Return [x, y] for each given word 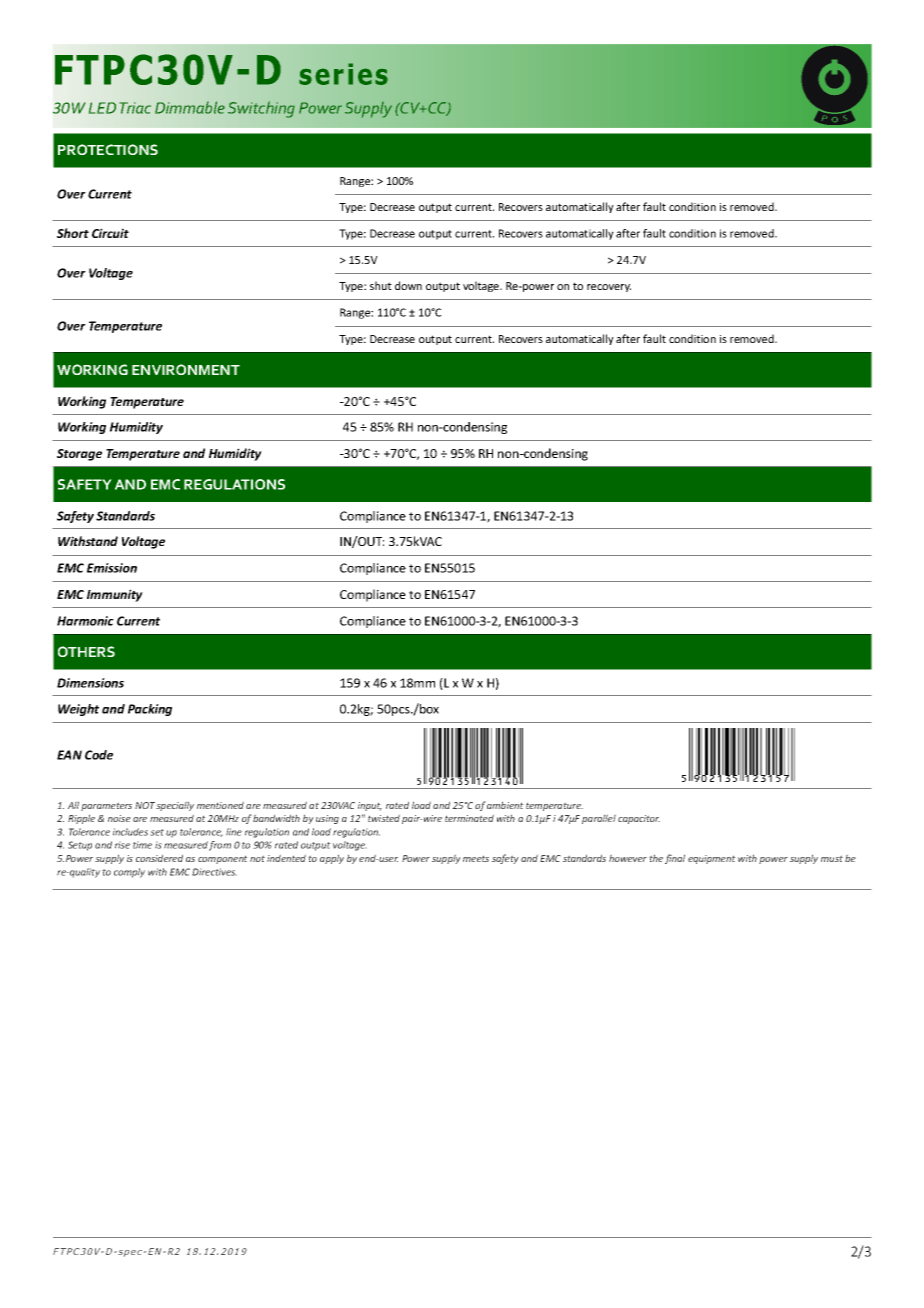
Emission [112, 568]
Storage [79, 455]
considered [159, 858]
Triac [135, 108]
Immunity [115, 595]
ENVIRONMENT [186, 369]
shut [381, 285]
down [408, 285]
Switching [261, 109]
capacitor [639, 819]
